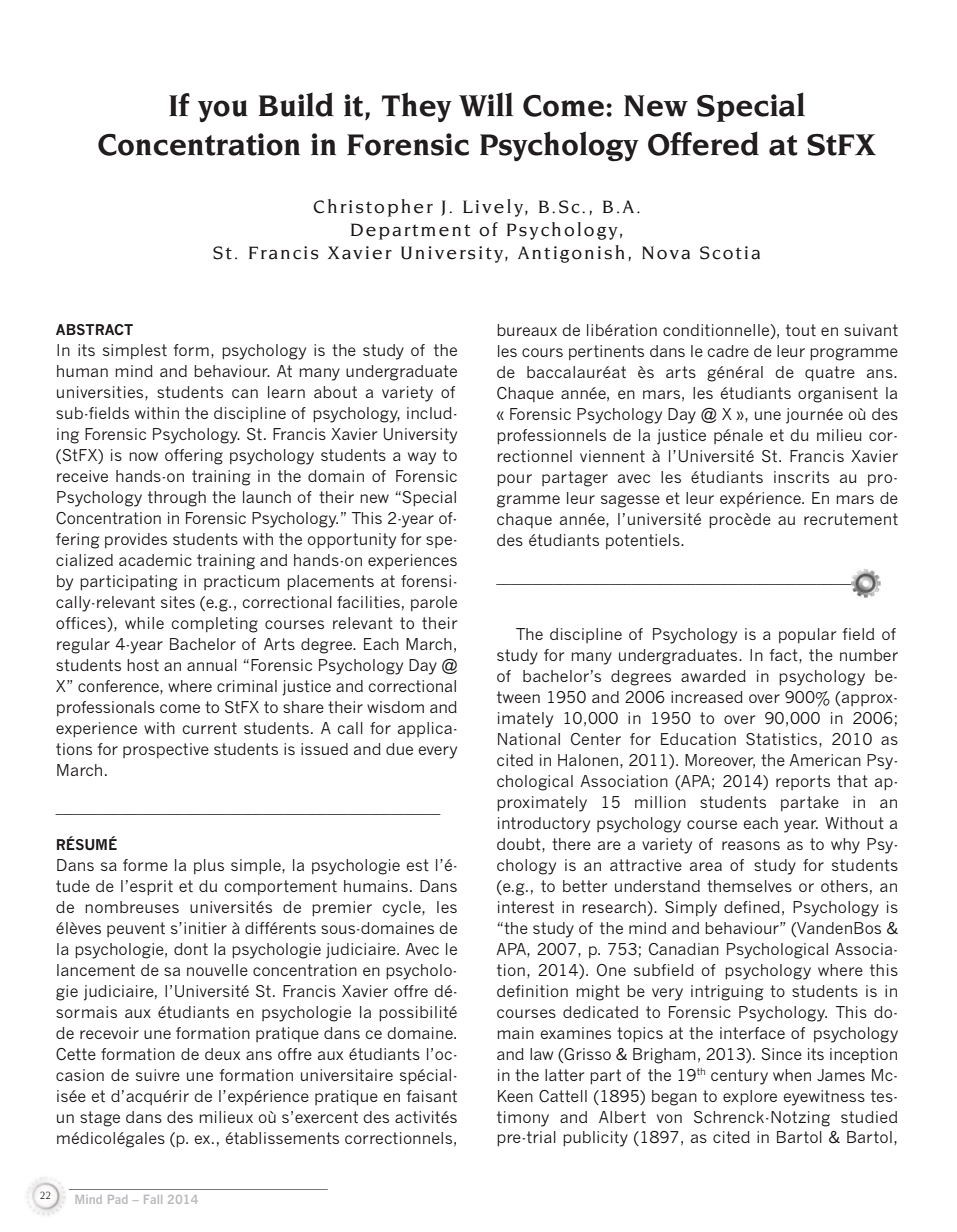 Image resolution: width=957 pixels, height=1232 pixels. Describe the element at coordinates (564, 1075) in the image. I see `latter` at that location.
